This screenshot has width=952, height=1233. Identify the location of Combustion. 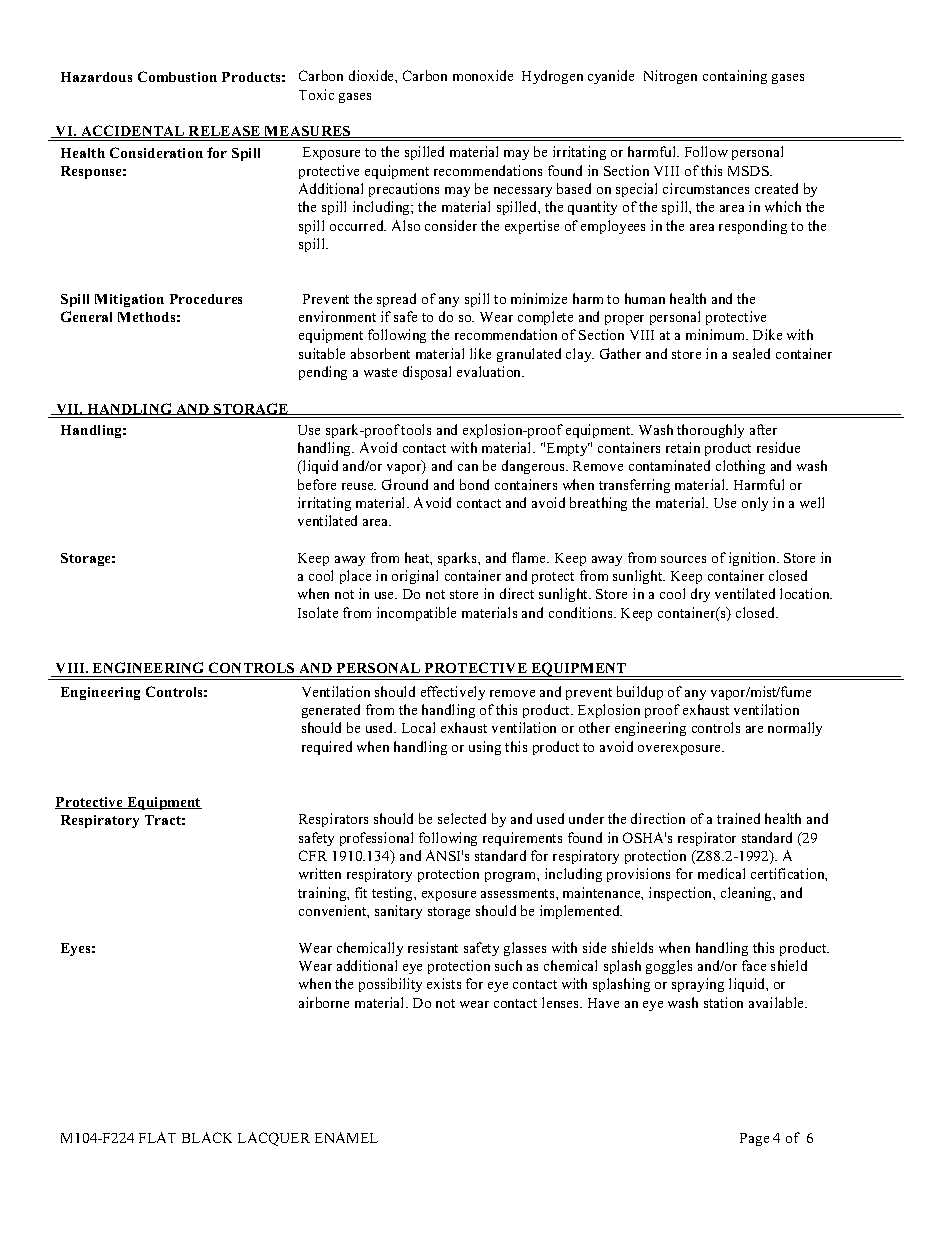
(177, 76).
